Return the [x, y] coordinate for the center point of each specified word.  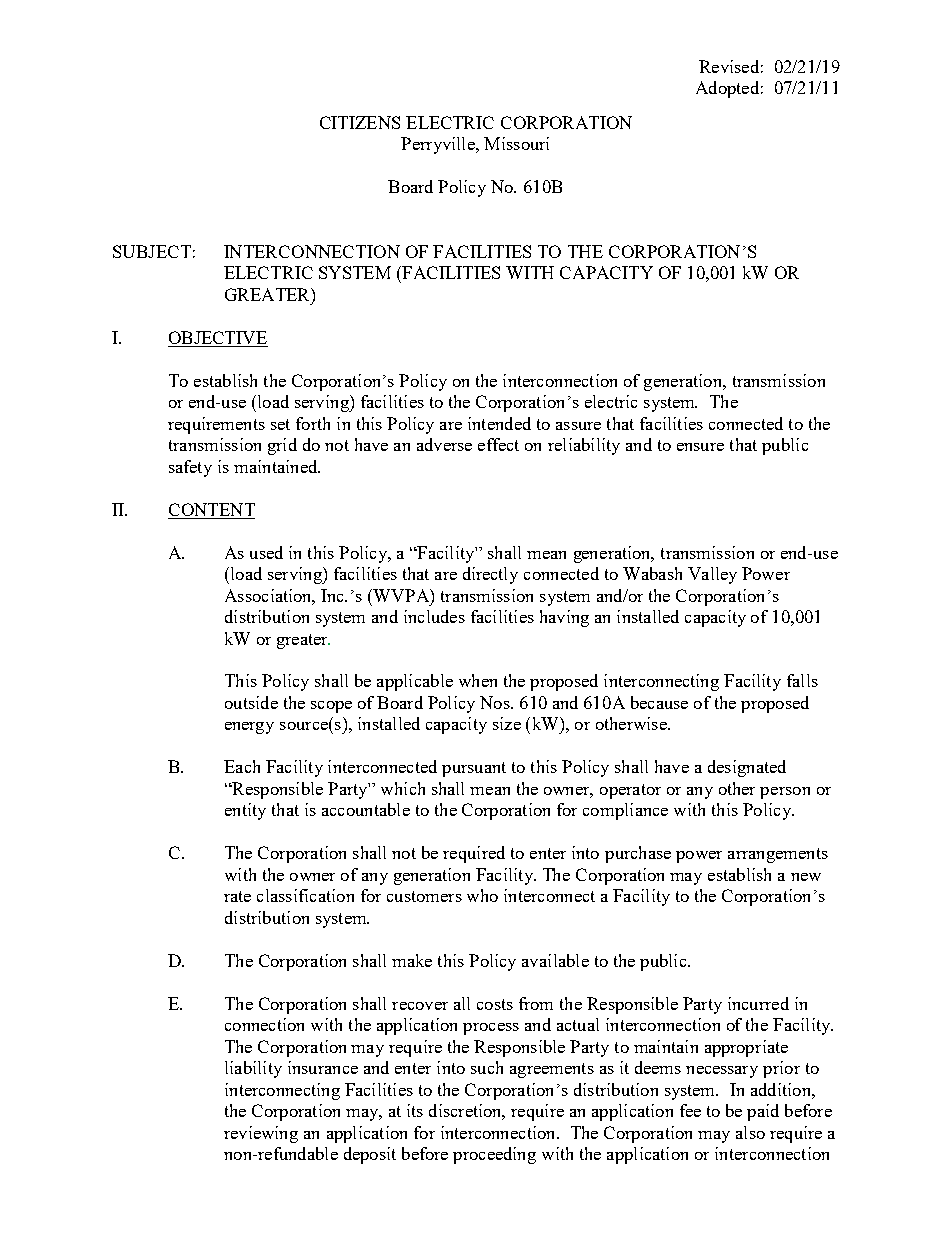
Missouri [516, 143]
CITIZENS [360, 122]
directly [490, 575]
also [750, 1132]
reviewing [261, 1134]
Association [270, 596]
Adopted [727, 89]
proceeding [494, 1155]
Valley [712, 575]
